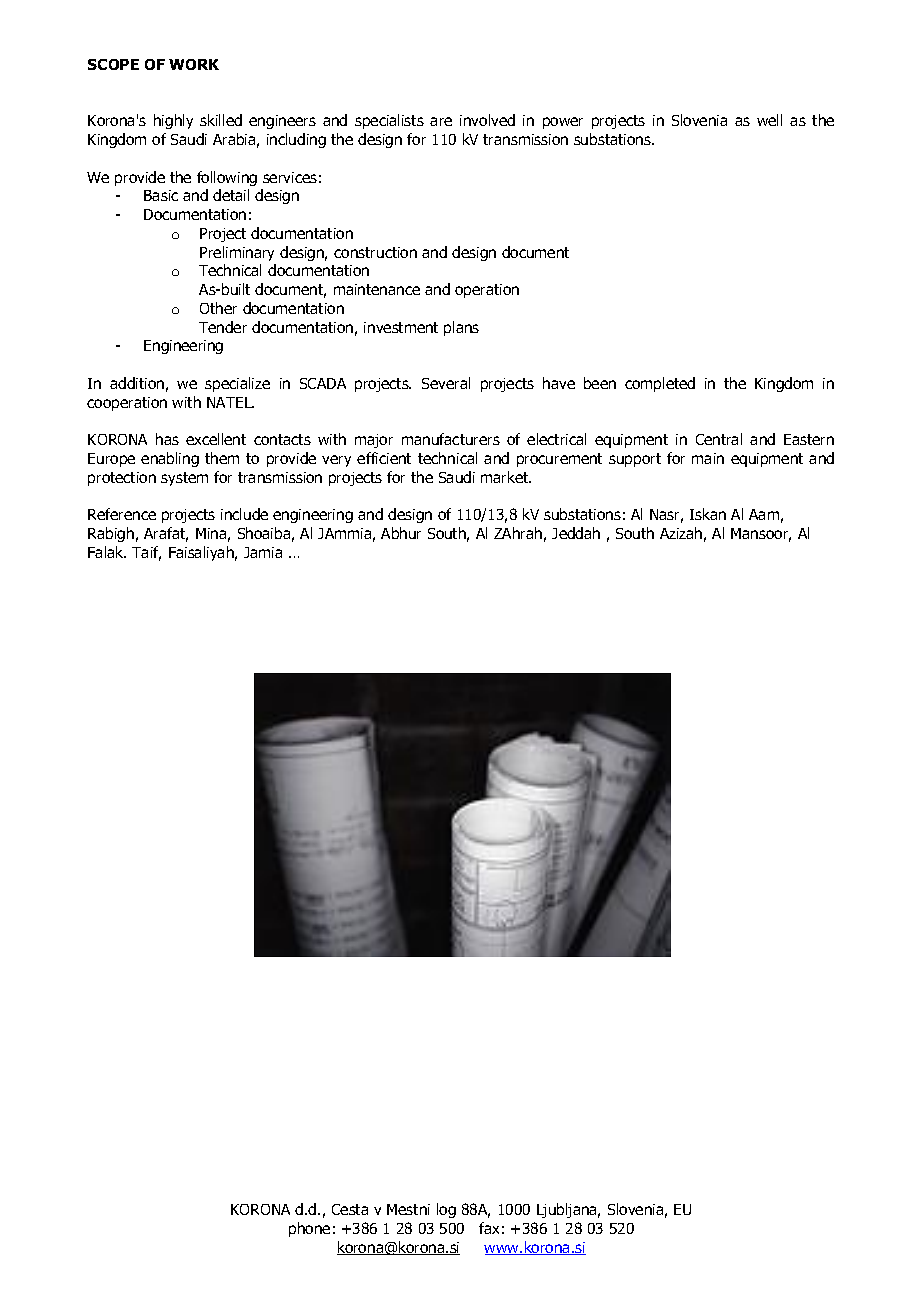 The width and height of the screenshot is (924, 1308). I want to click on highly, so click(173, 121).
